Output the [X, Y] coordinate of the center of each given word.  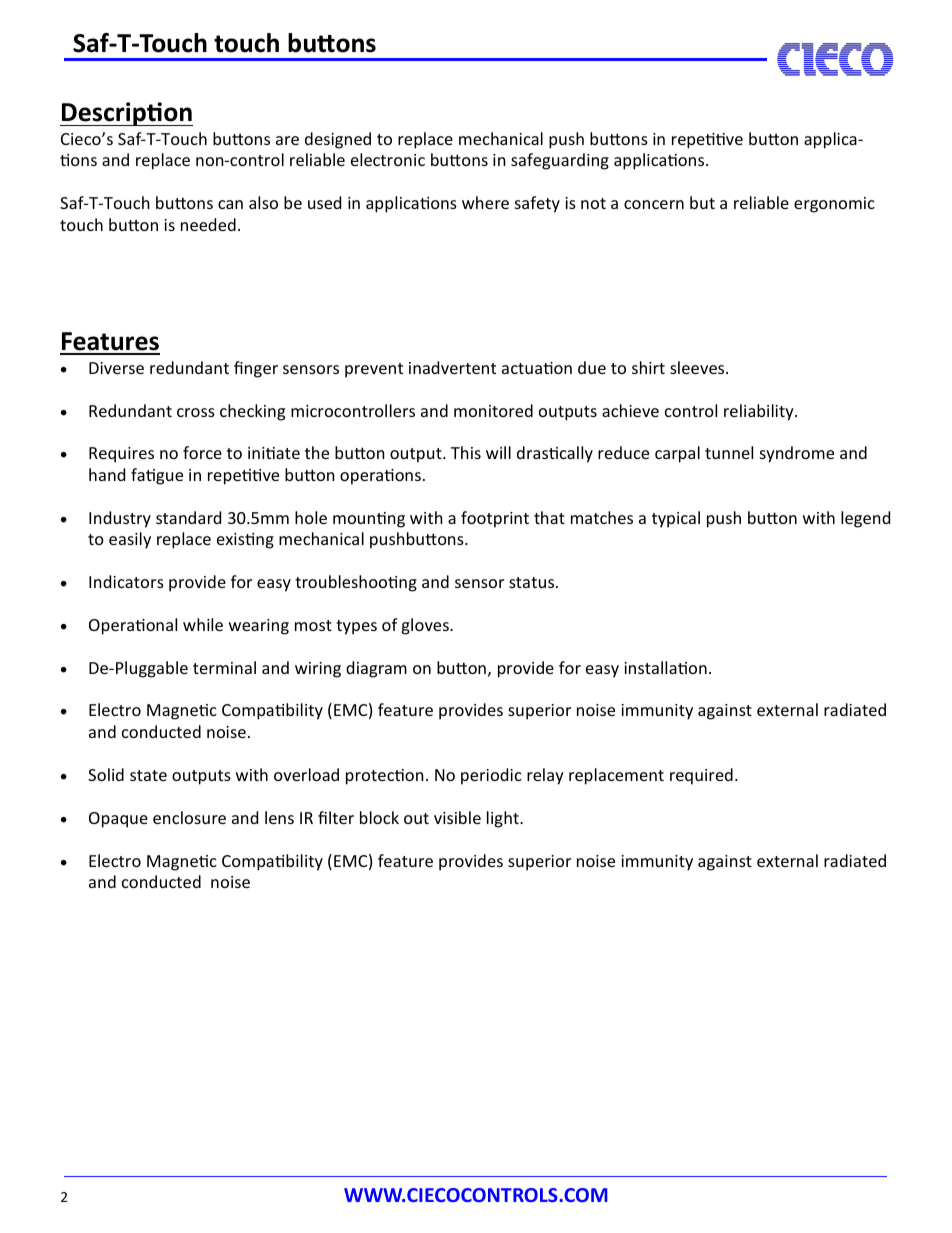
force [202, 452]
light [504, 819]
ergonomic [834, 205]
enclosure [189, 817]
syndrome [797, 454]
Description [126, 114]
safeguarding [560, 161]
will [498, 452]
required [701, 776]
